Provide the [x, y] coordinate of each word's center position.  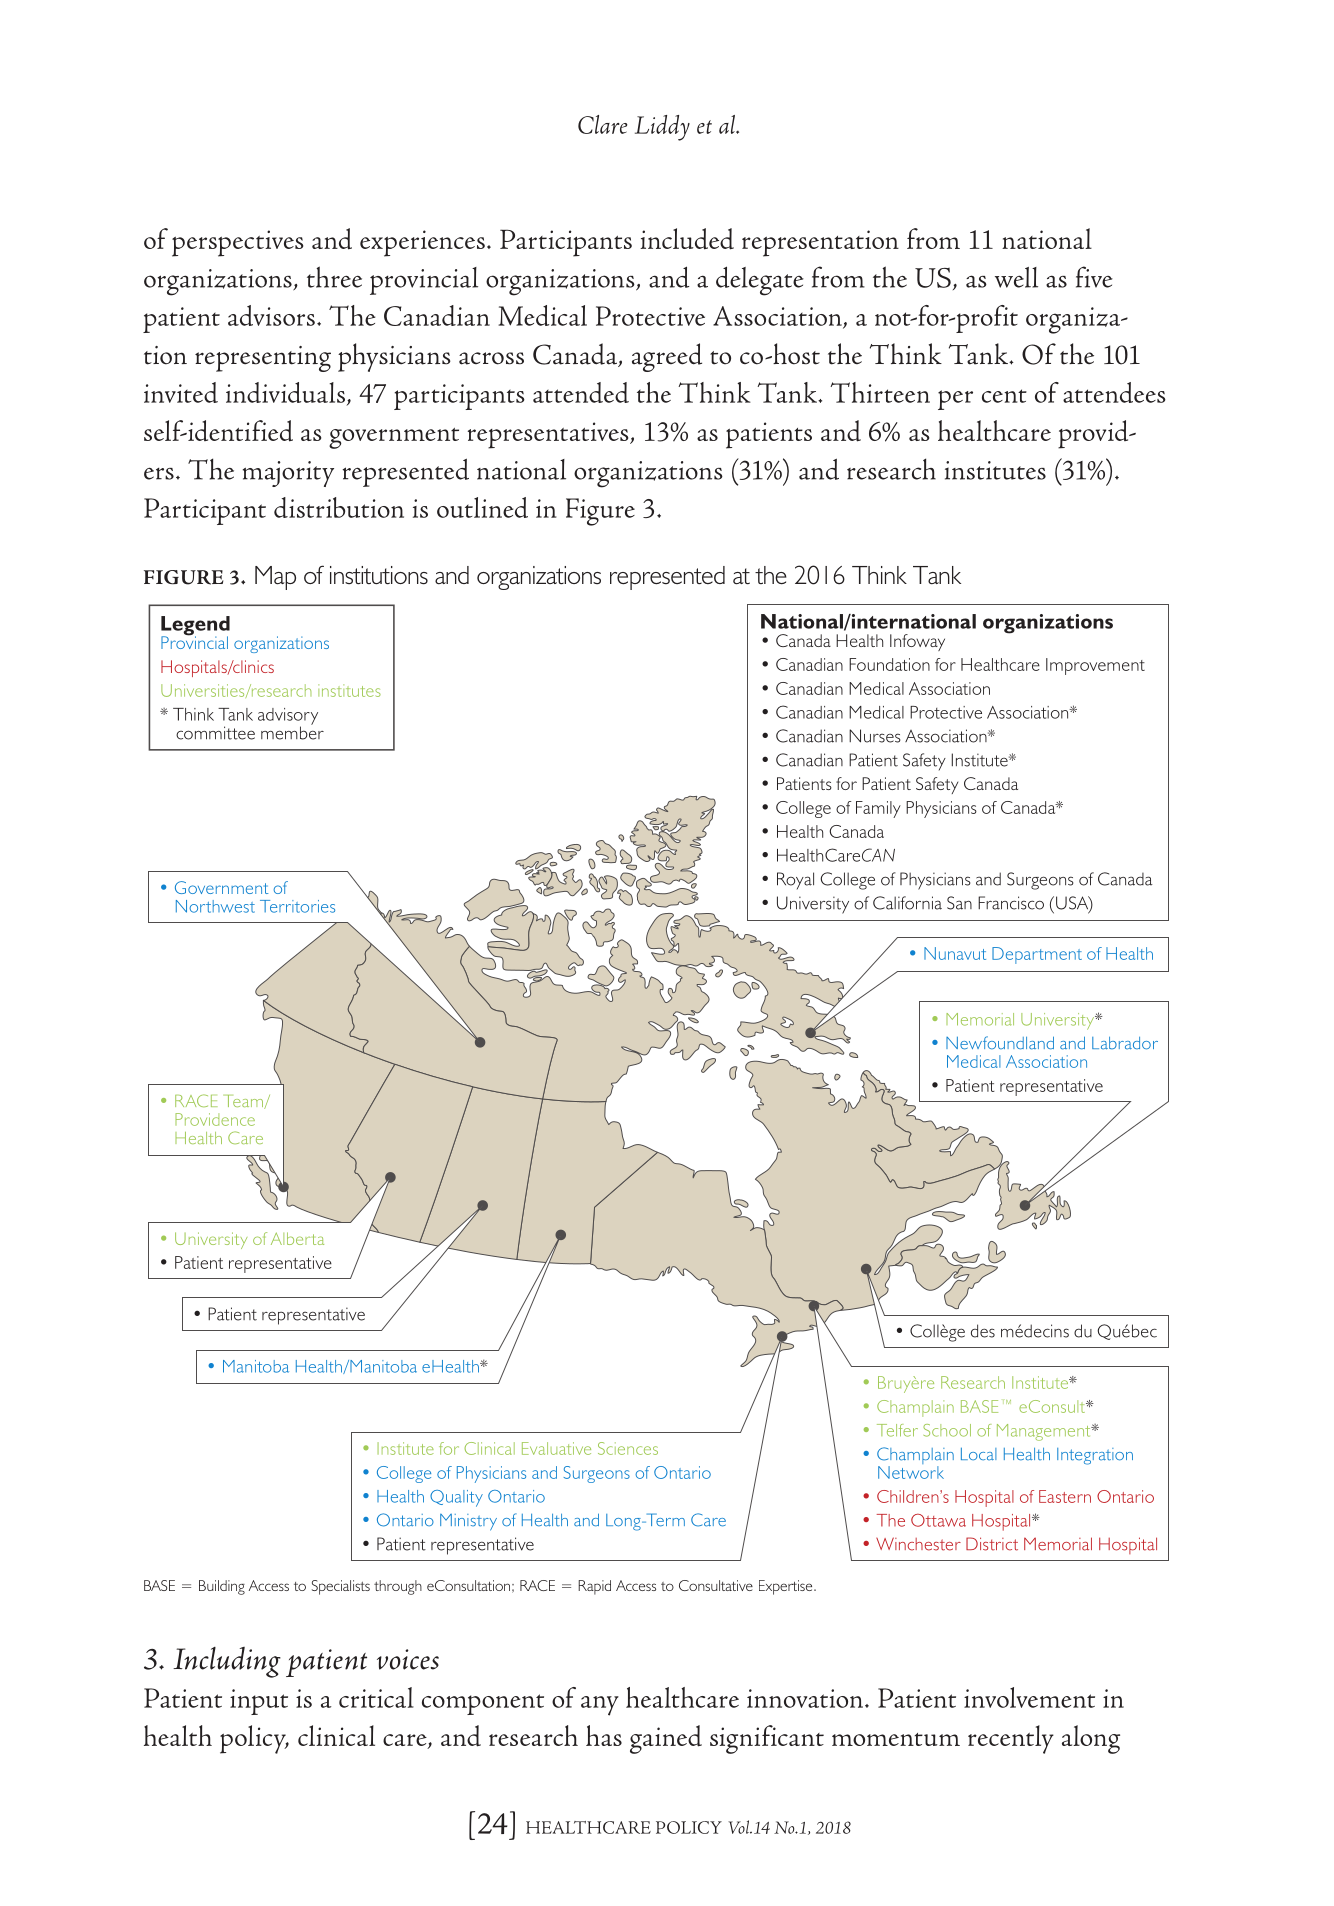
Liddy [662, 128]
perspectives [237, 243]
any [600, 1706]
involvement [1029, 1697]
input [259, 1702]
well [1016, 277]
